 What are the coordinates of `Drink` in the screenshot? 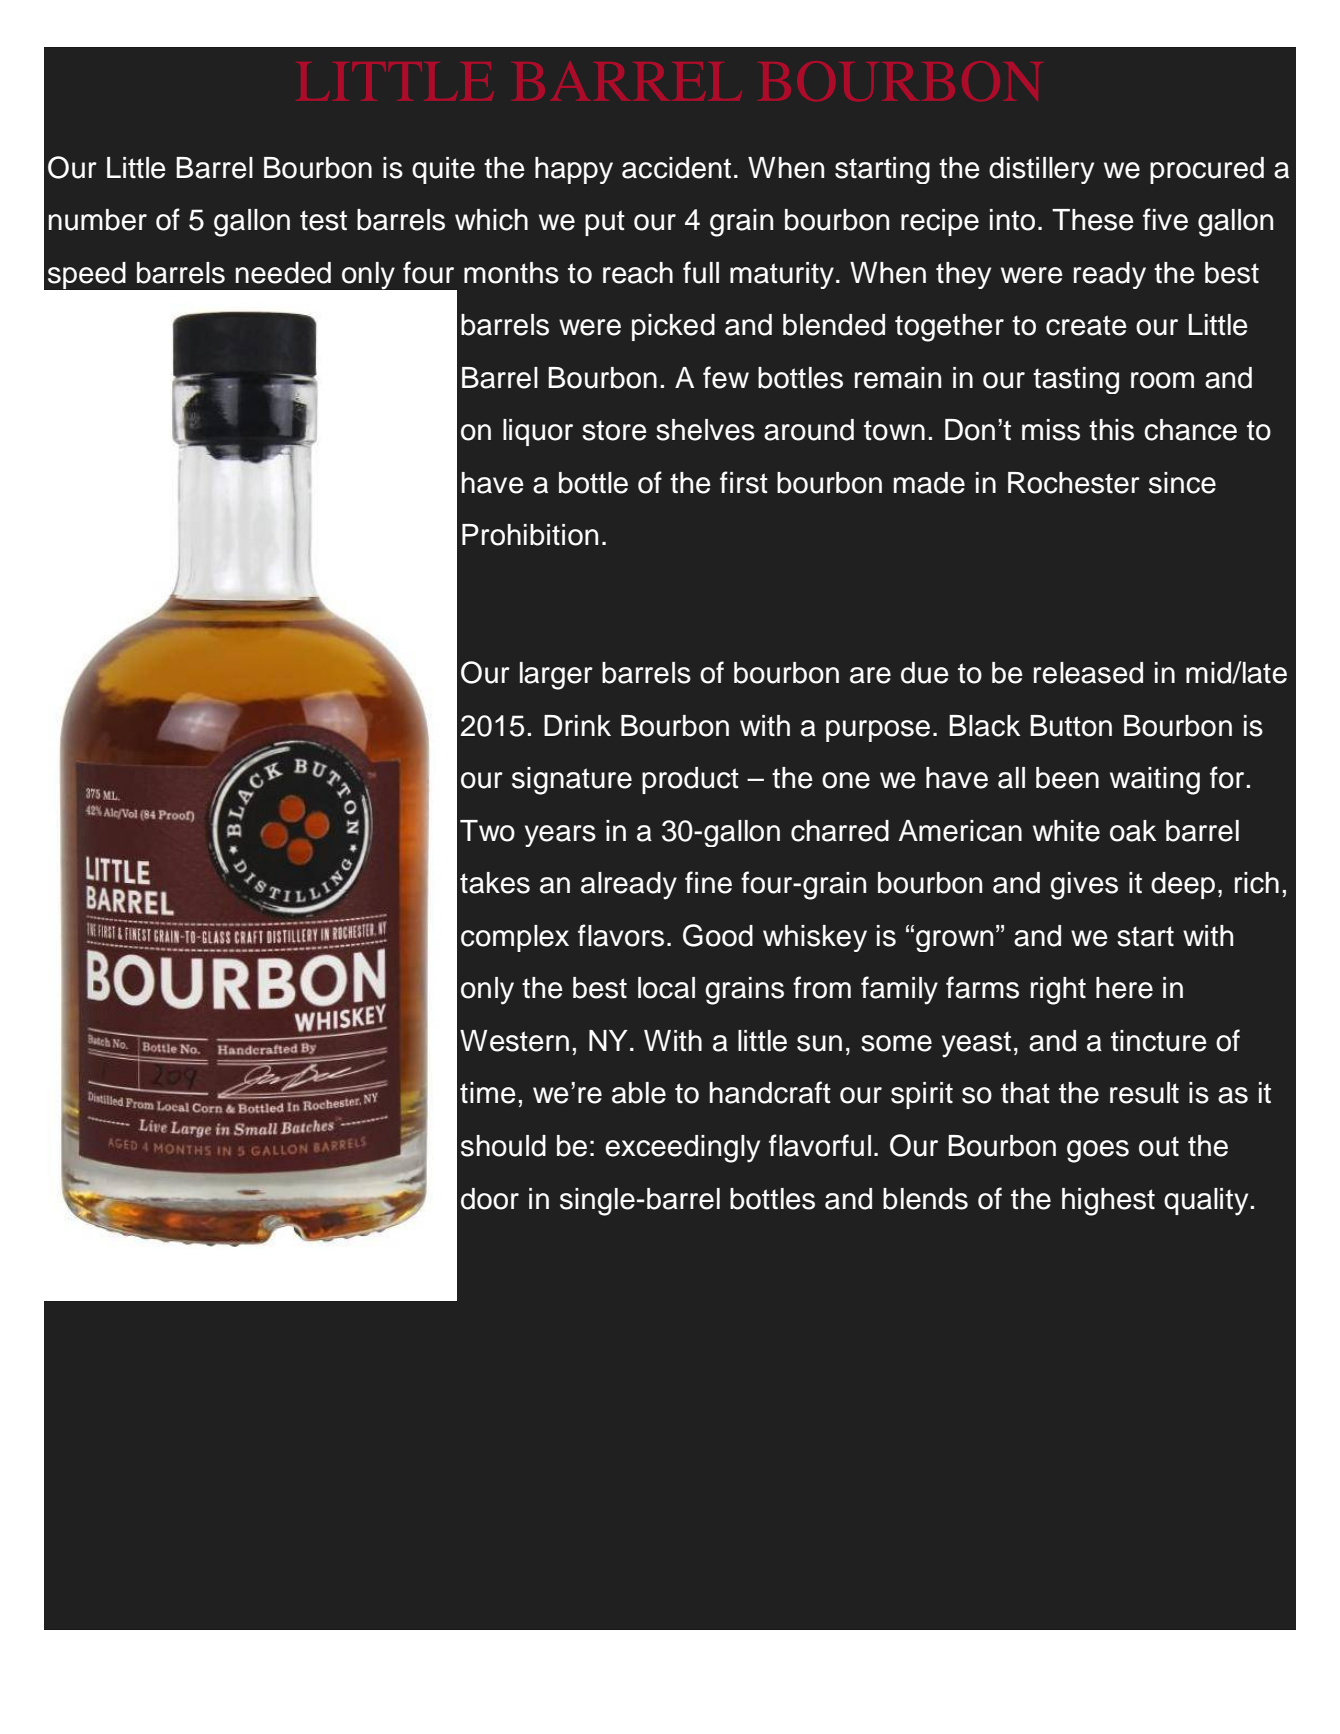 It's located at (577, 725).
